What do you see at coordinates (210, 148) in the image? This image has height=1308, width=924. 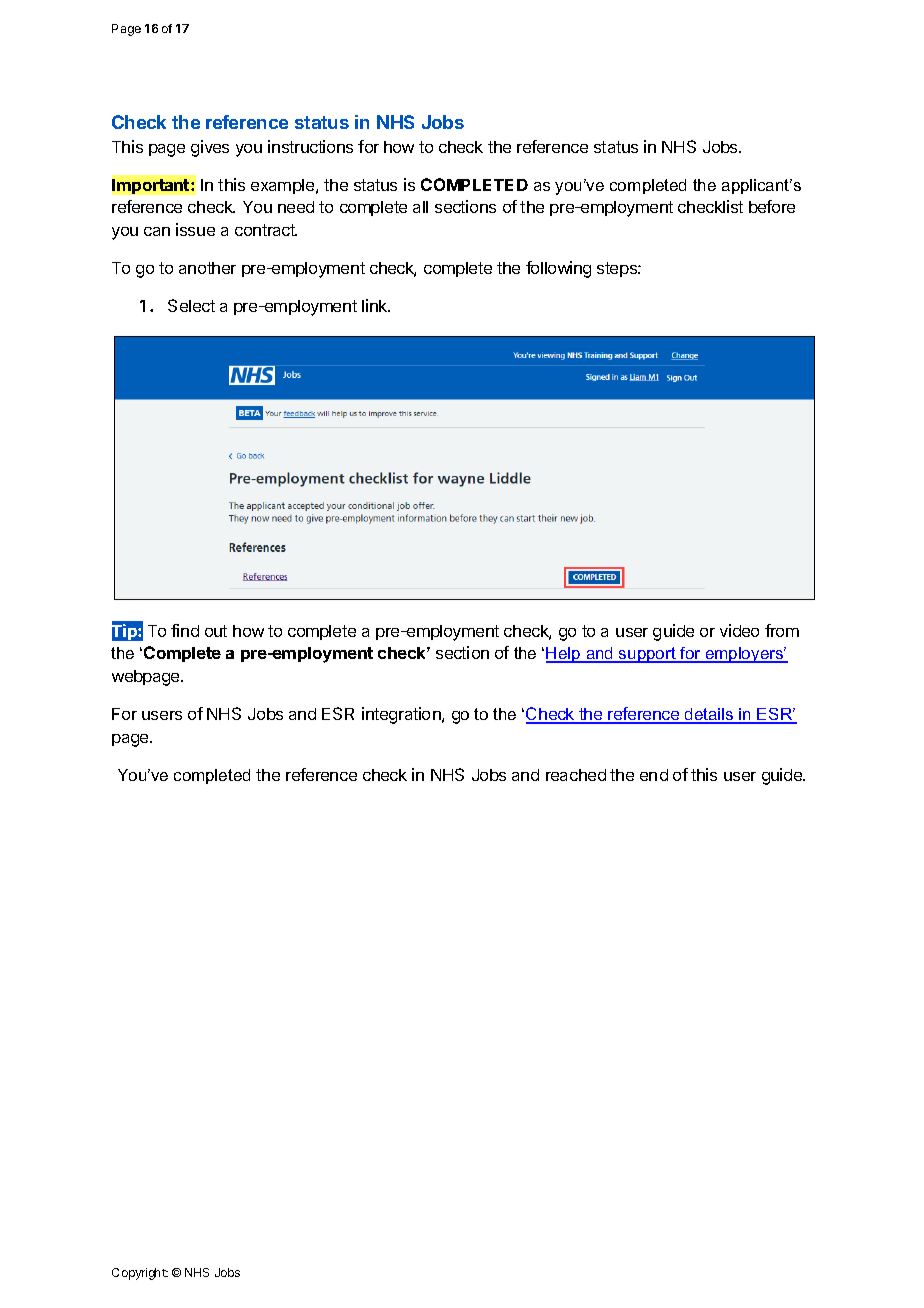 I see `gives` at bounding box center [210, 148].
